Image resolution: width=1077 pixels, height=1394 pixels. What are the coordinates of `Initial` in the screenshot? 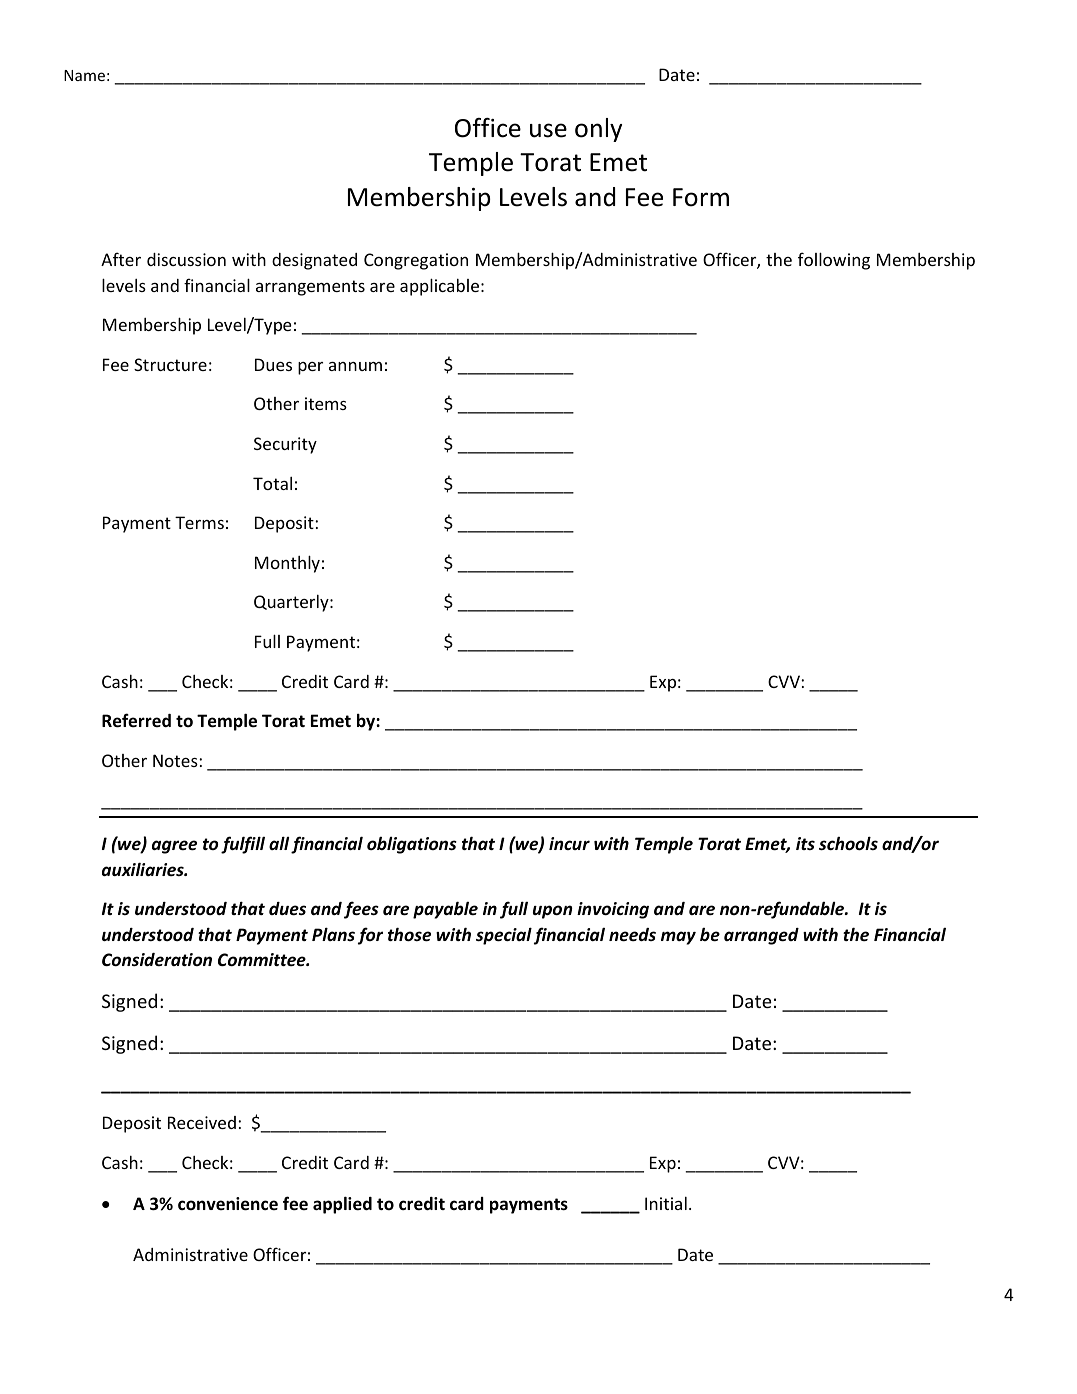 It's located at (666, 1203).
